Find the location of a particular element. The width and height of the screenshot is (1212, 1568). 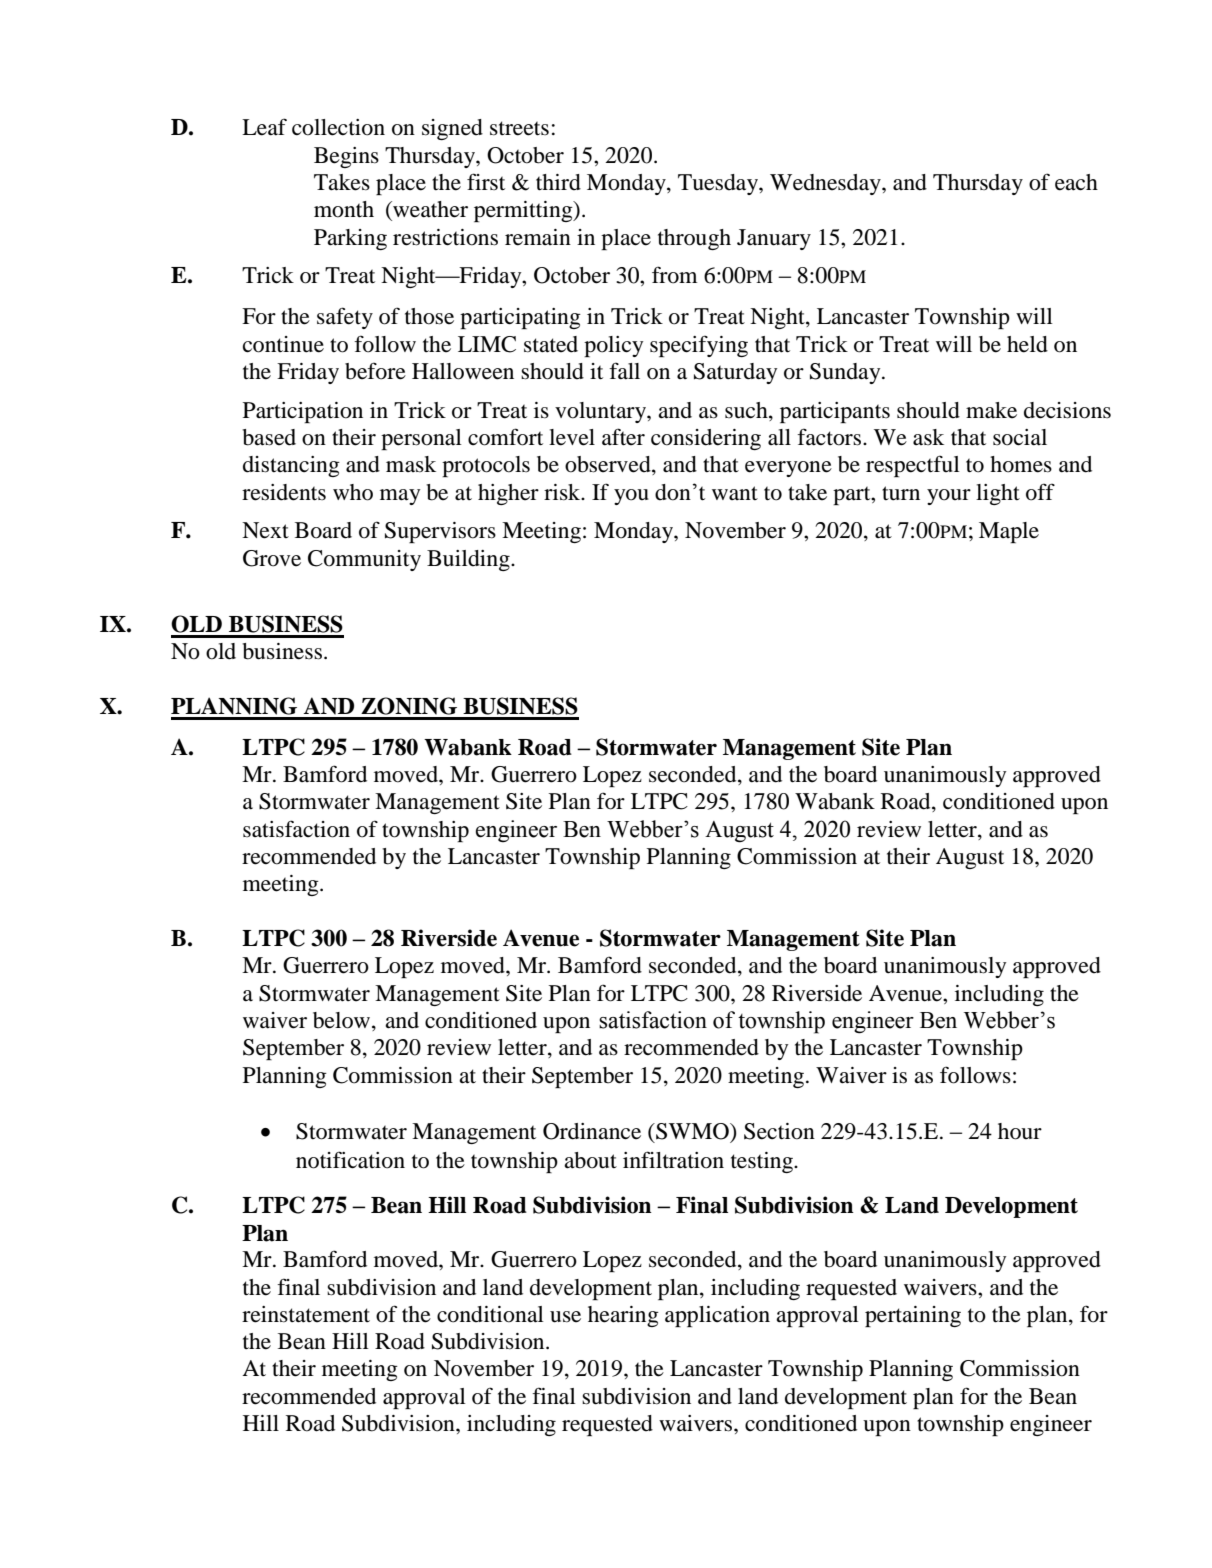

reinstatement is located at coordinates (306, 1314).
